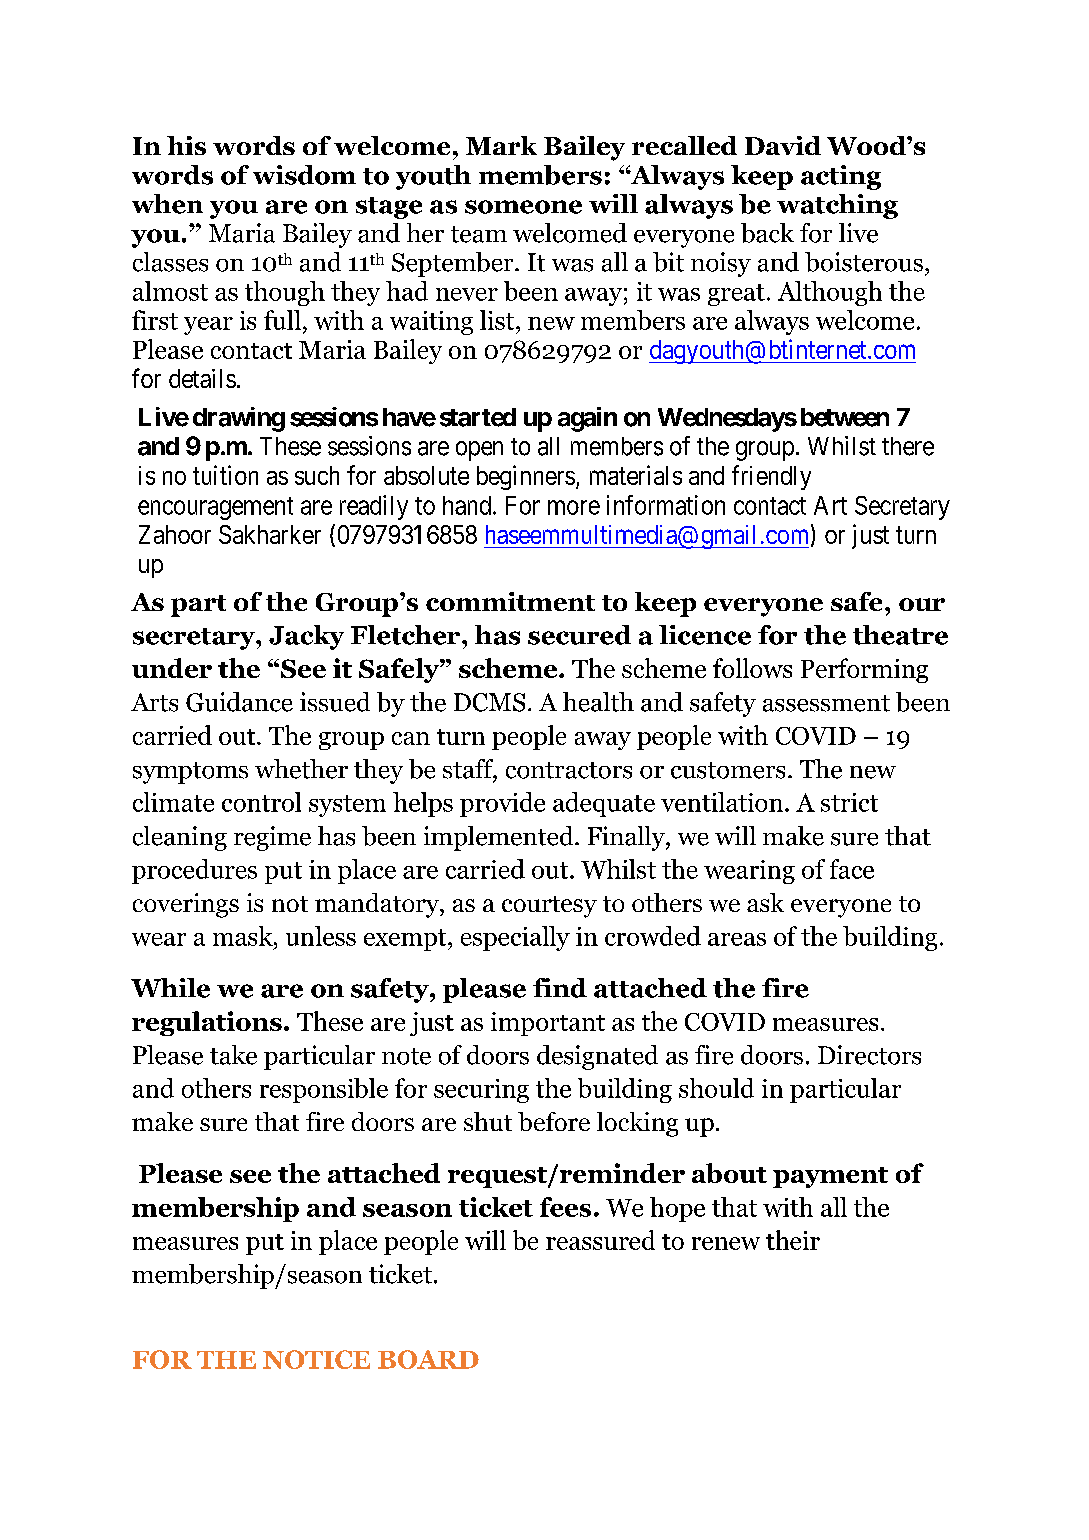 This screenshot has width=1089, height=1540. What do you see at coordinates (316, 1359) in the screenshot?
I see `NOTICE` at bounding box center [316, 1359].
